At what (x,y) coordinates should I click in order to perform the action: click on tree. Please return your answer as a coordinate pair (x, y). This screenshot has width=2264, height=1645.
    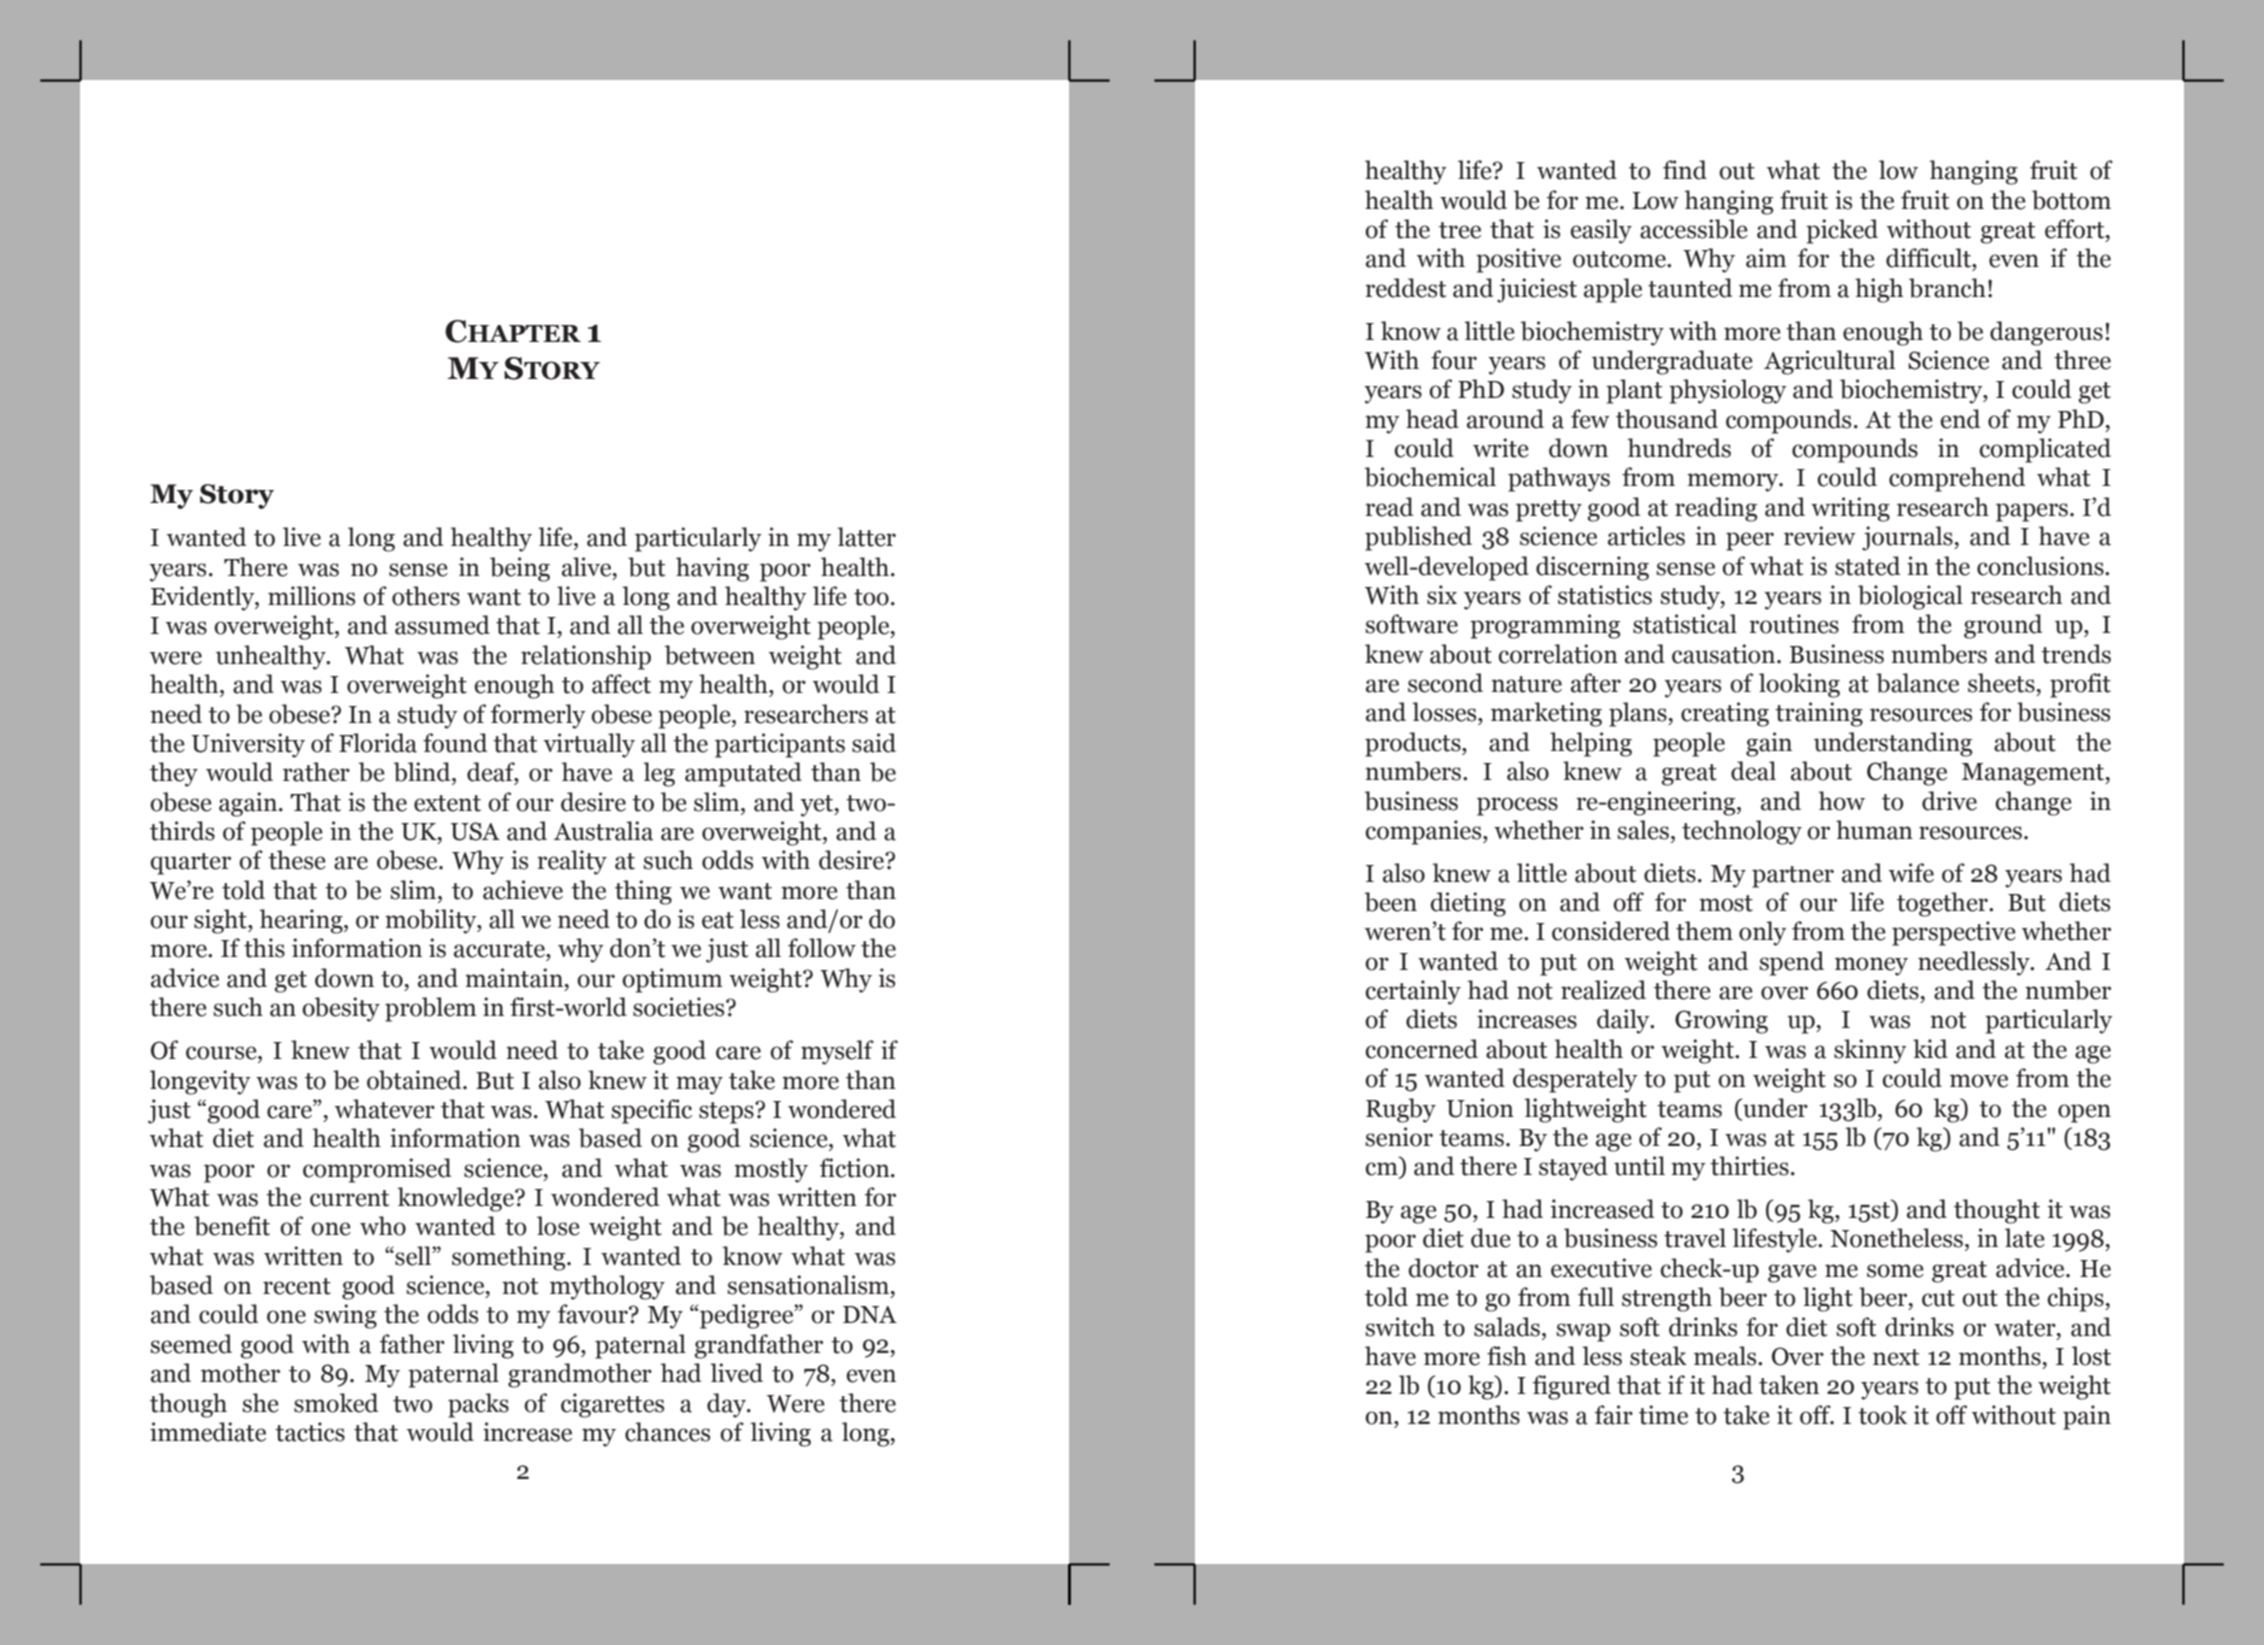
    Looking at the image, I should click on (1460, 230).
